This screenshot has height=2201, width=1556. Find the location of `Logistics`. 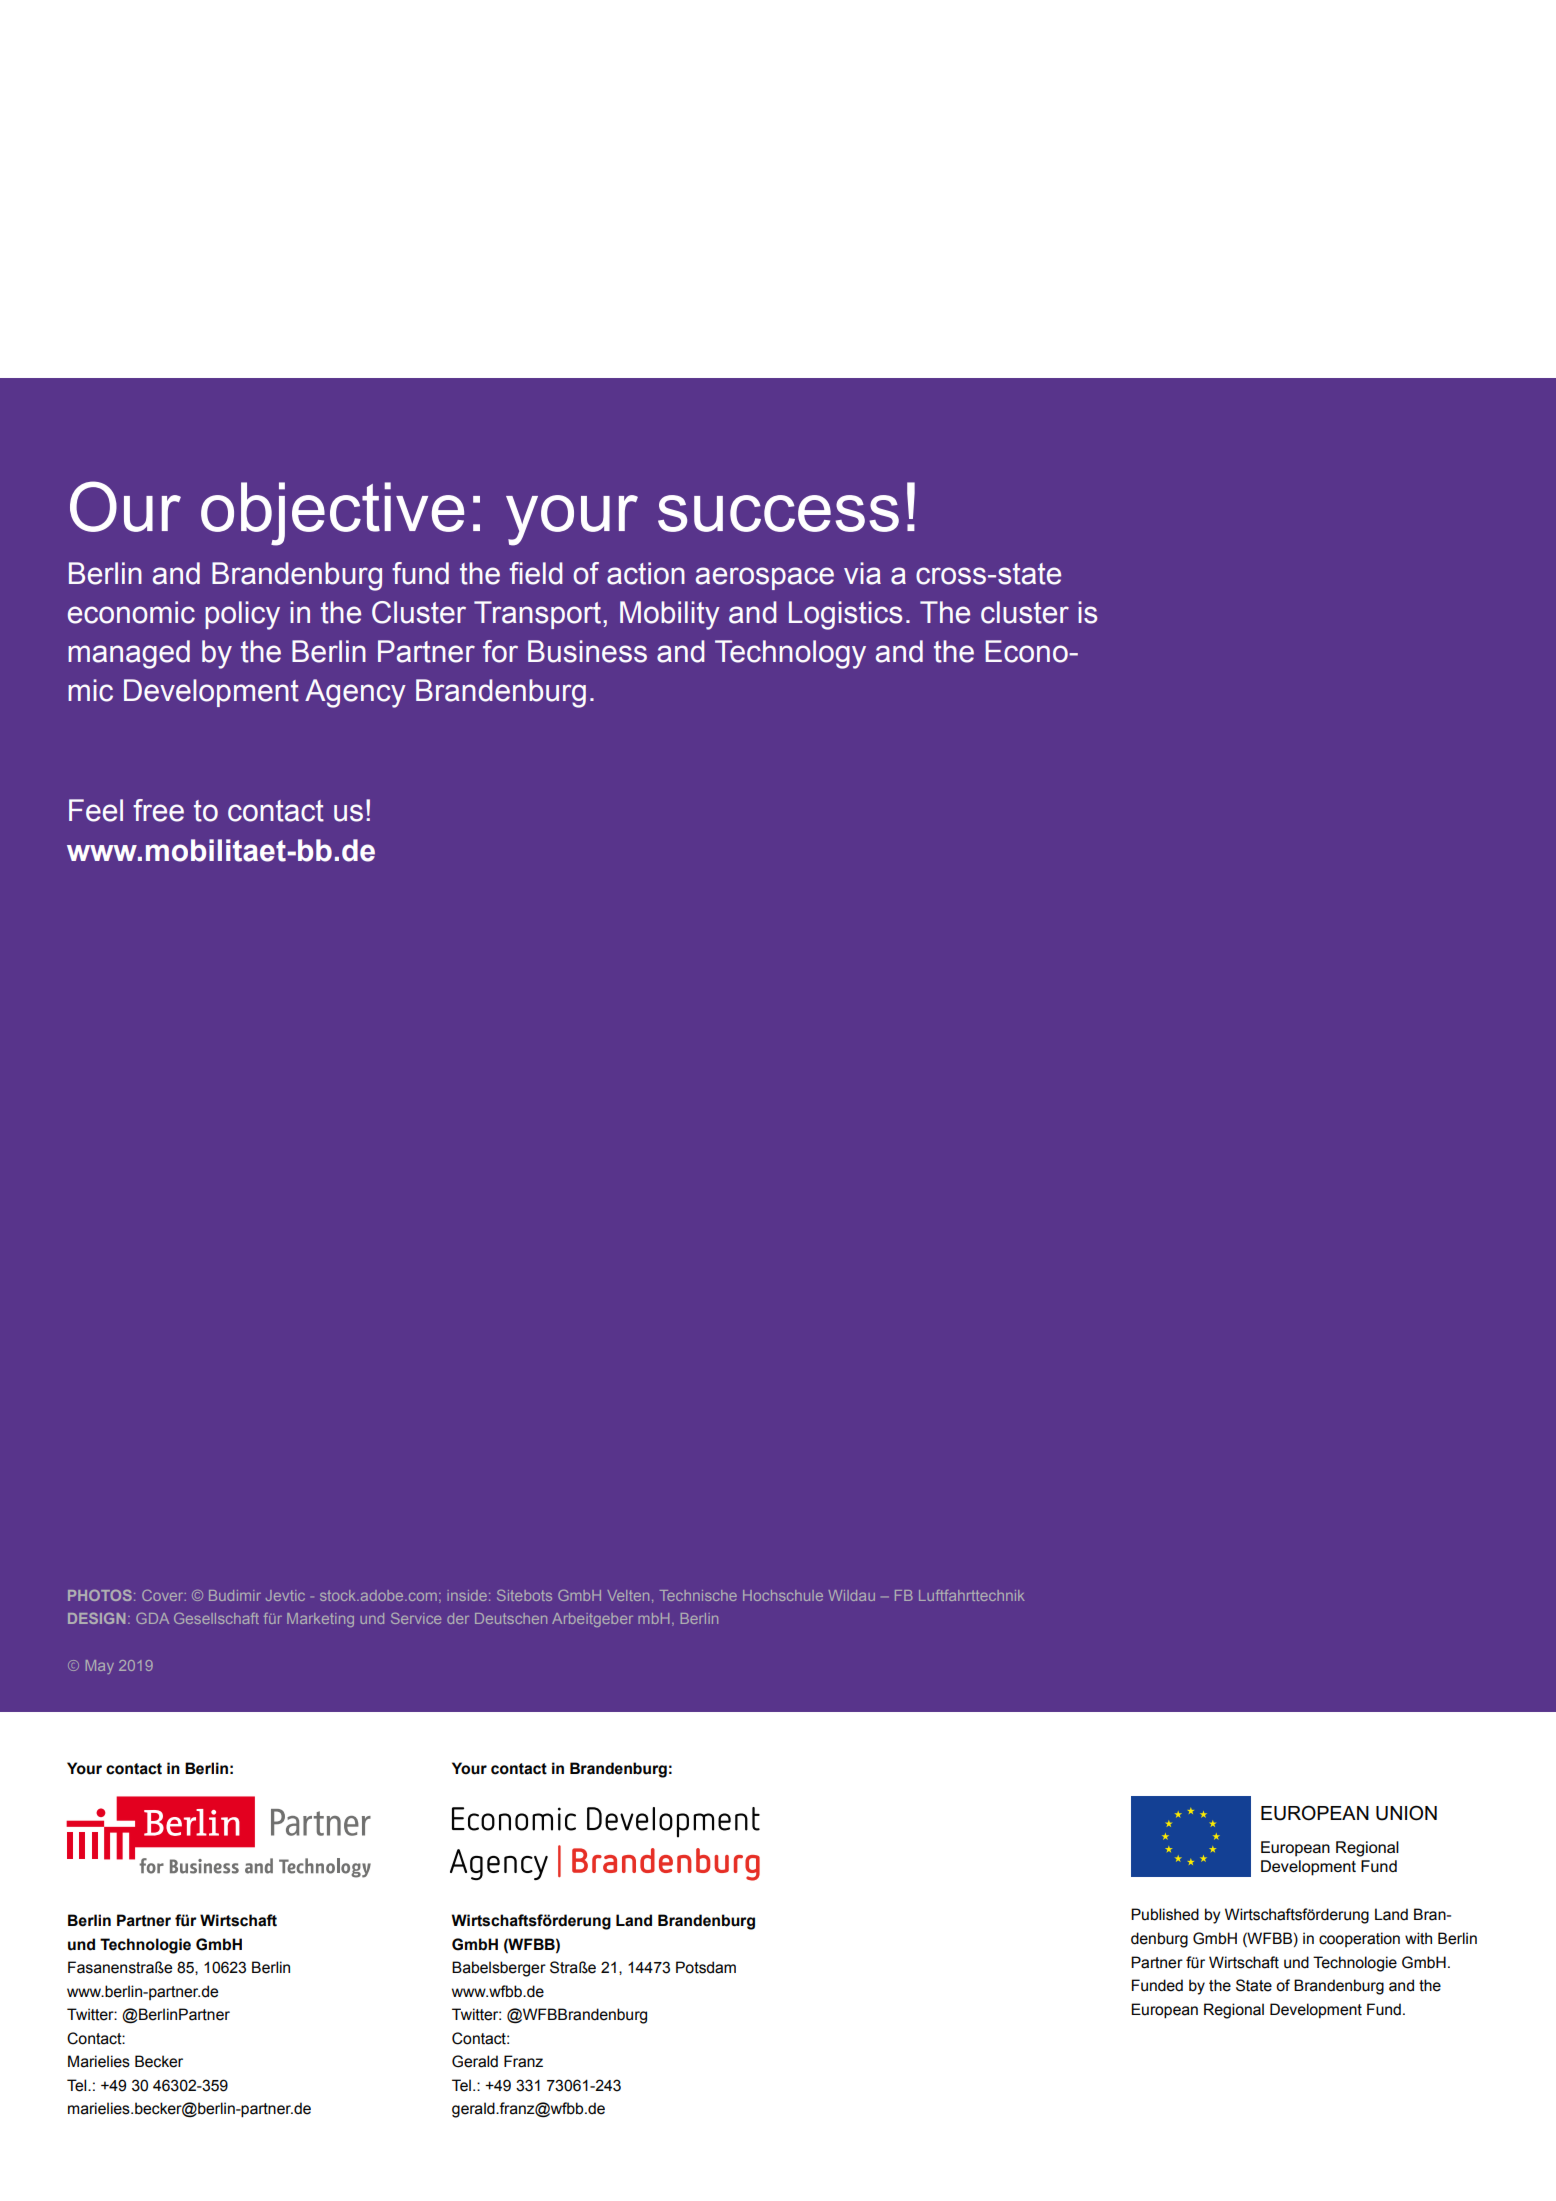

Logistics is located at coordinates (845, 615).
